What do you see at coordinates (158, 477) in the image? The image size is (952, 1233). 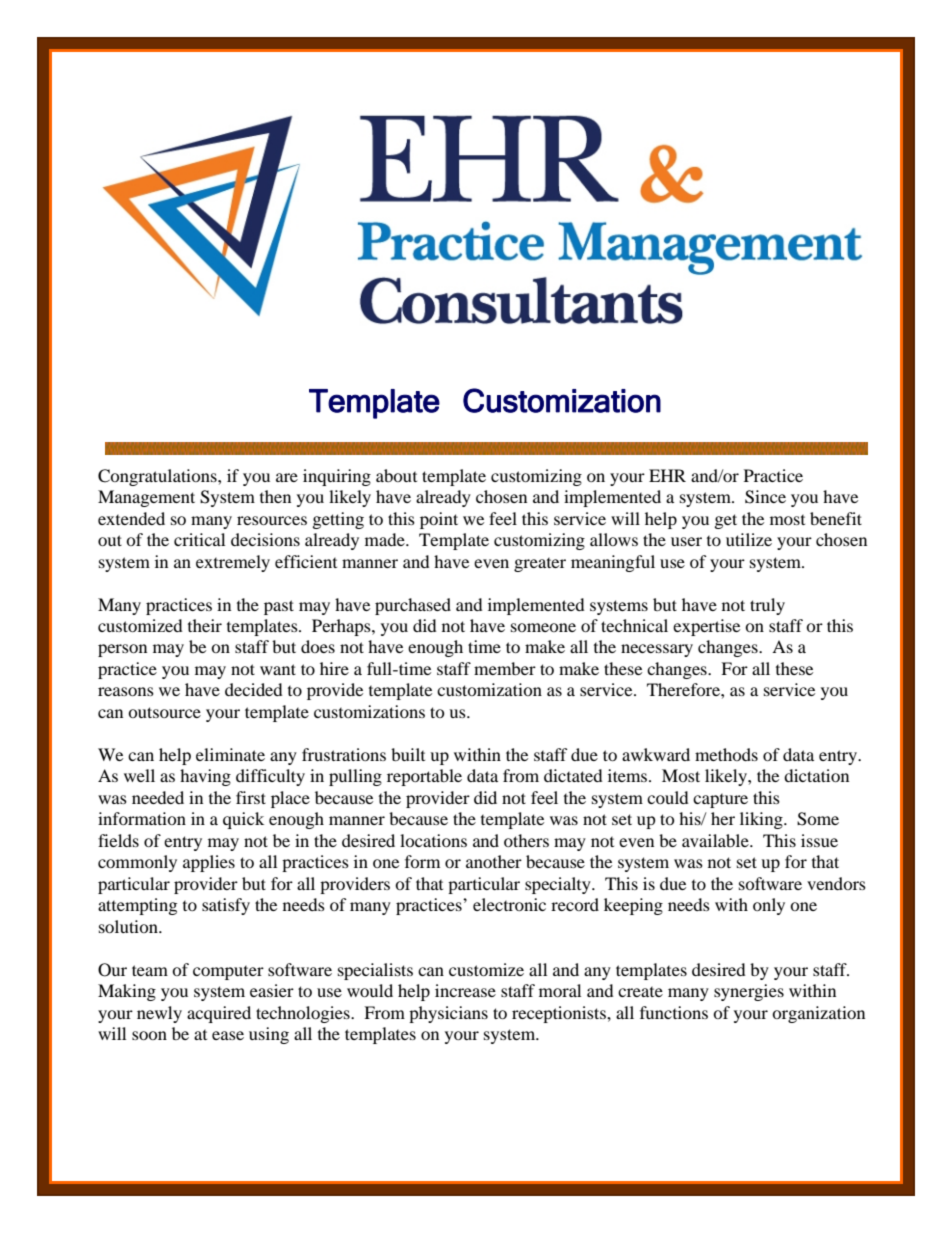 I see `Congratulations` at bounding box center [158, 477].
